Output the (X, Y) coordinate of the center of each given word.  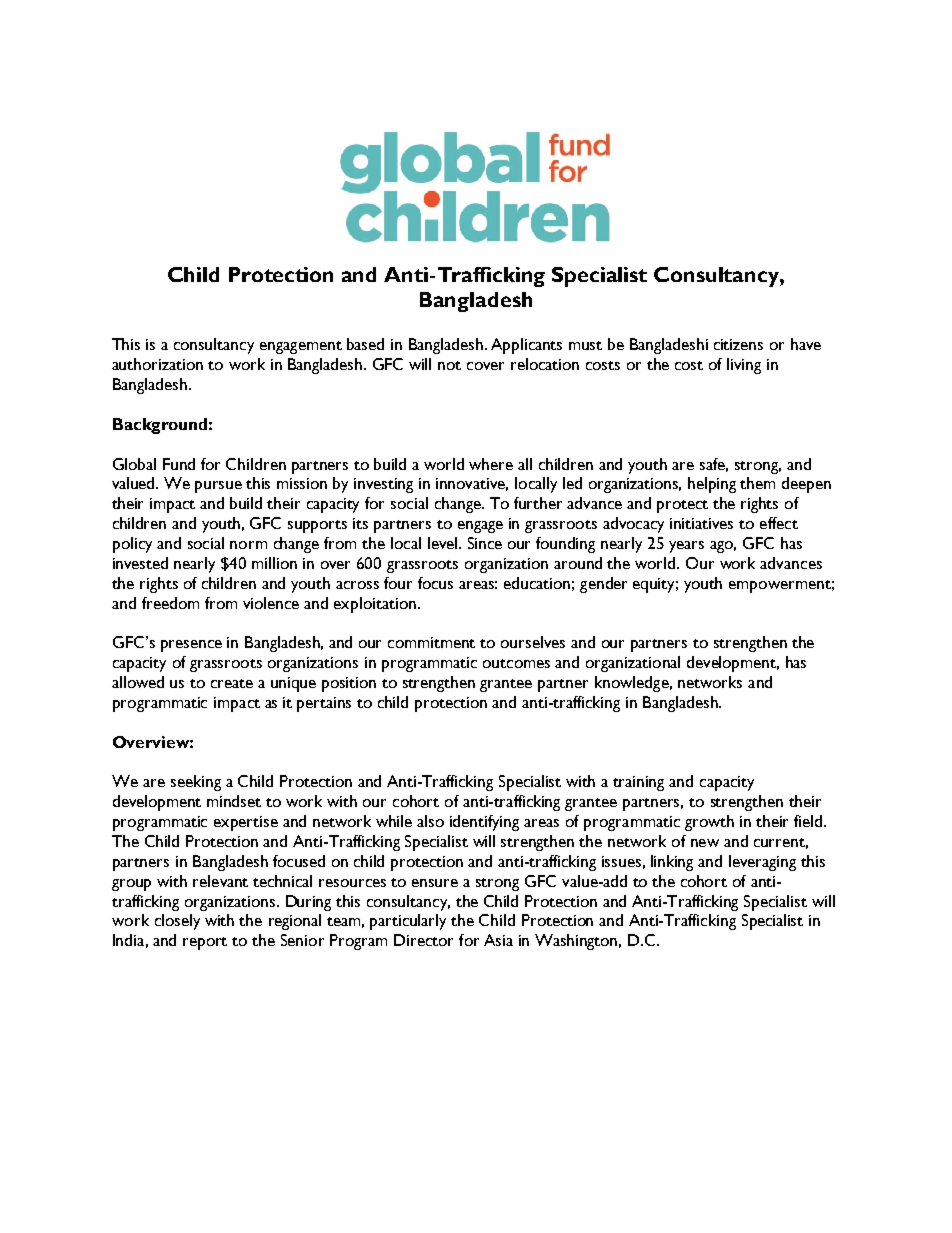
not (449, 365)
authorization (157, 364)
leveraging (762, 863)
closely (177, 922)
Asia (498, 940)
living (744, 366)
